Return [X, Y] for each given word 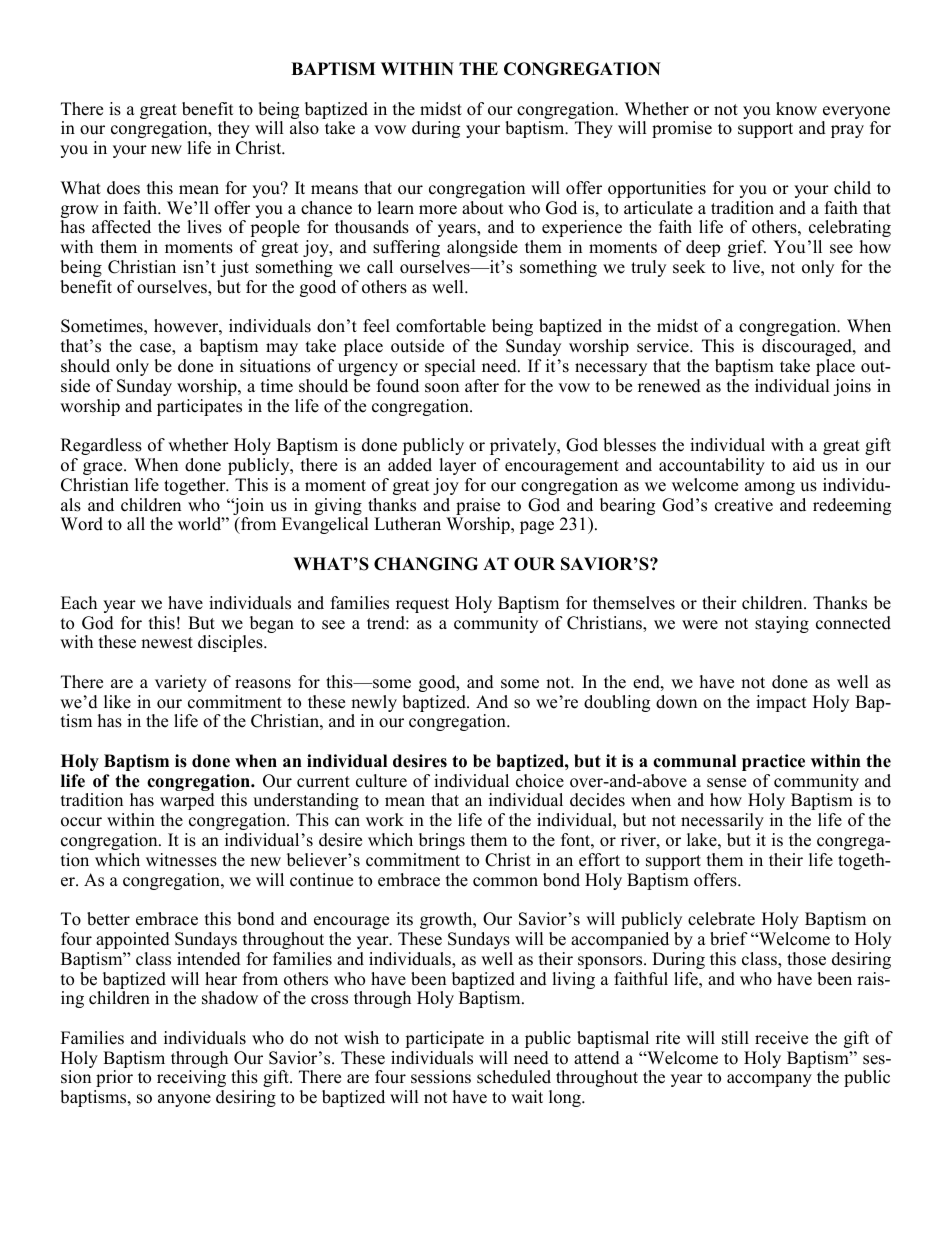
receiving [191, 1078]
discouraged [808, 347]
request [422, 605]
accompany [769, 1080]
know [796, 109]
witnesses [181, 860]
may [282, 349]
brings [442, 841]
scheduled [514, 1077]
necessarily [722, 821]
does [123, 188]
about [483, 208]
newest [167, 643]
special [450, 367]
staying [782, 624]
